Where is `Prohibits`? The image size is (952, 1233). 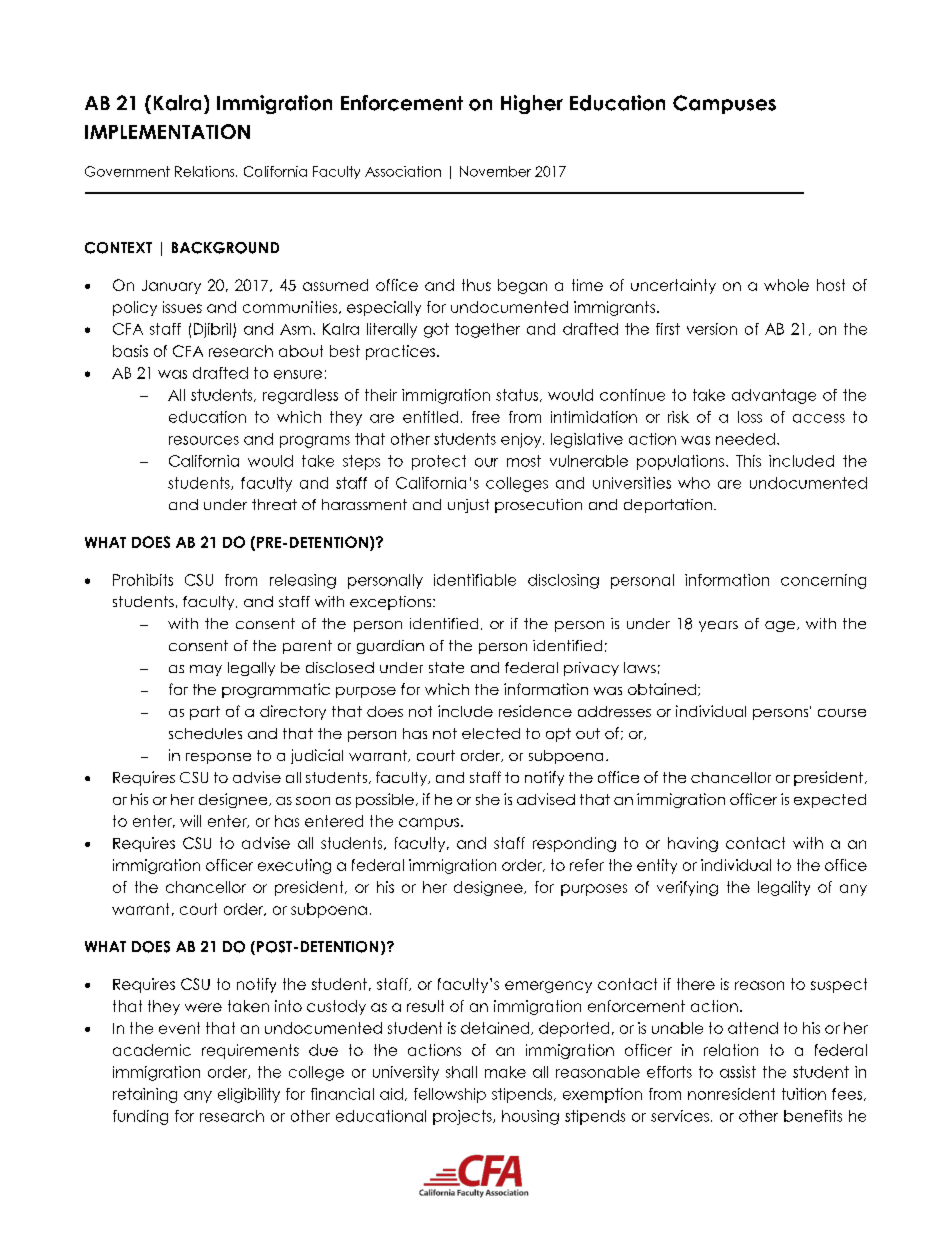 Prohibits is located at coordinates (143, 580).
